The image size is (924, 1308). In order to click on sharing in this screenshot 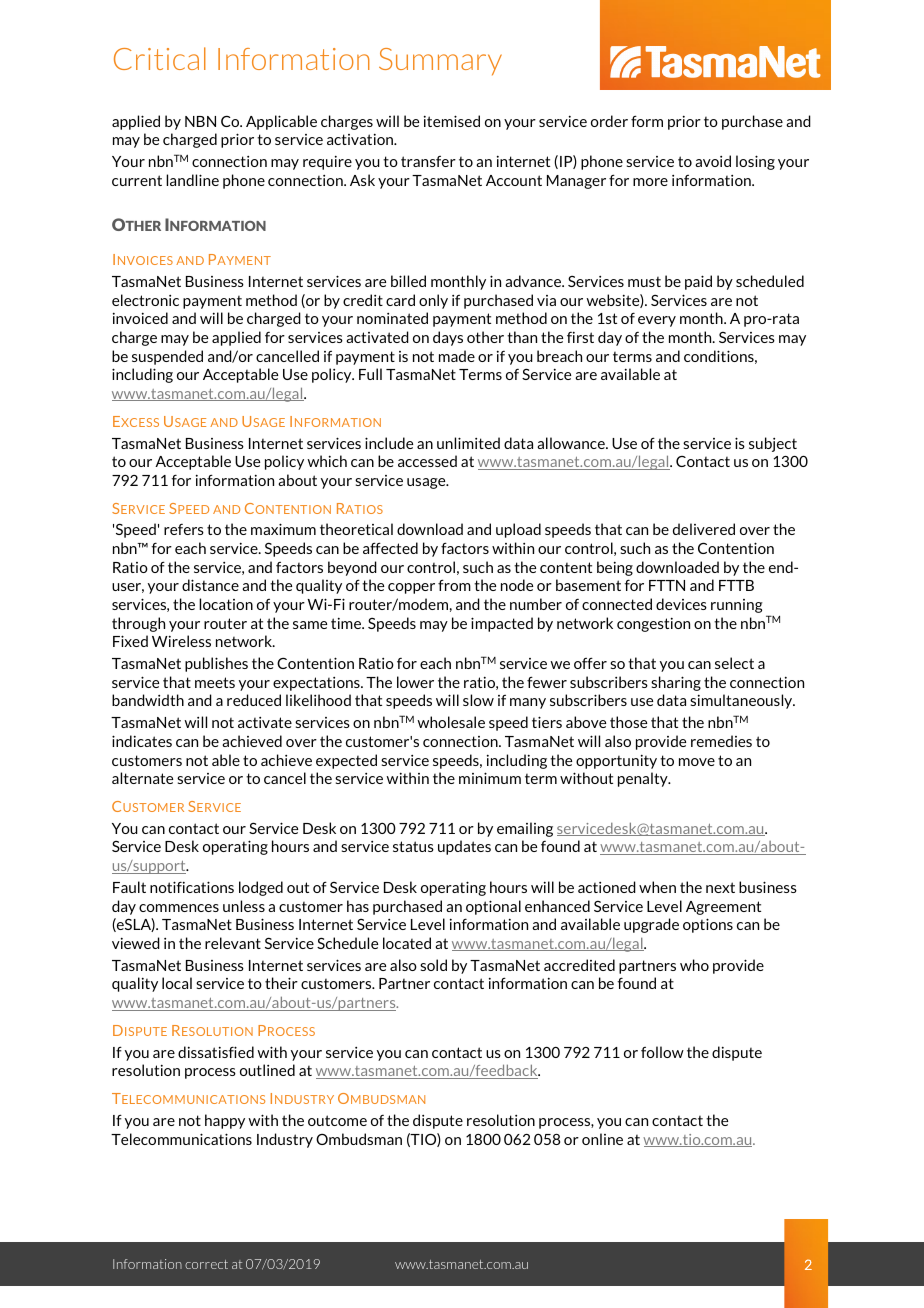, I will do `click(676, 683)`.
